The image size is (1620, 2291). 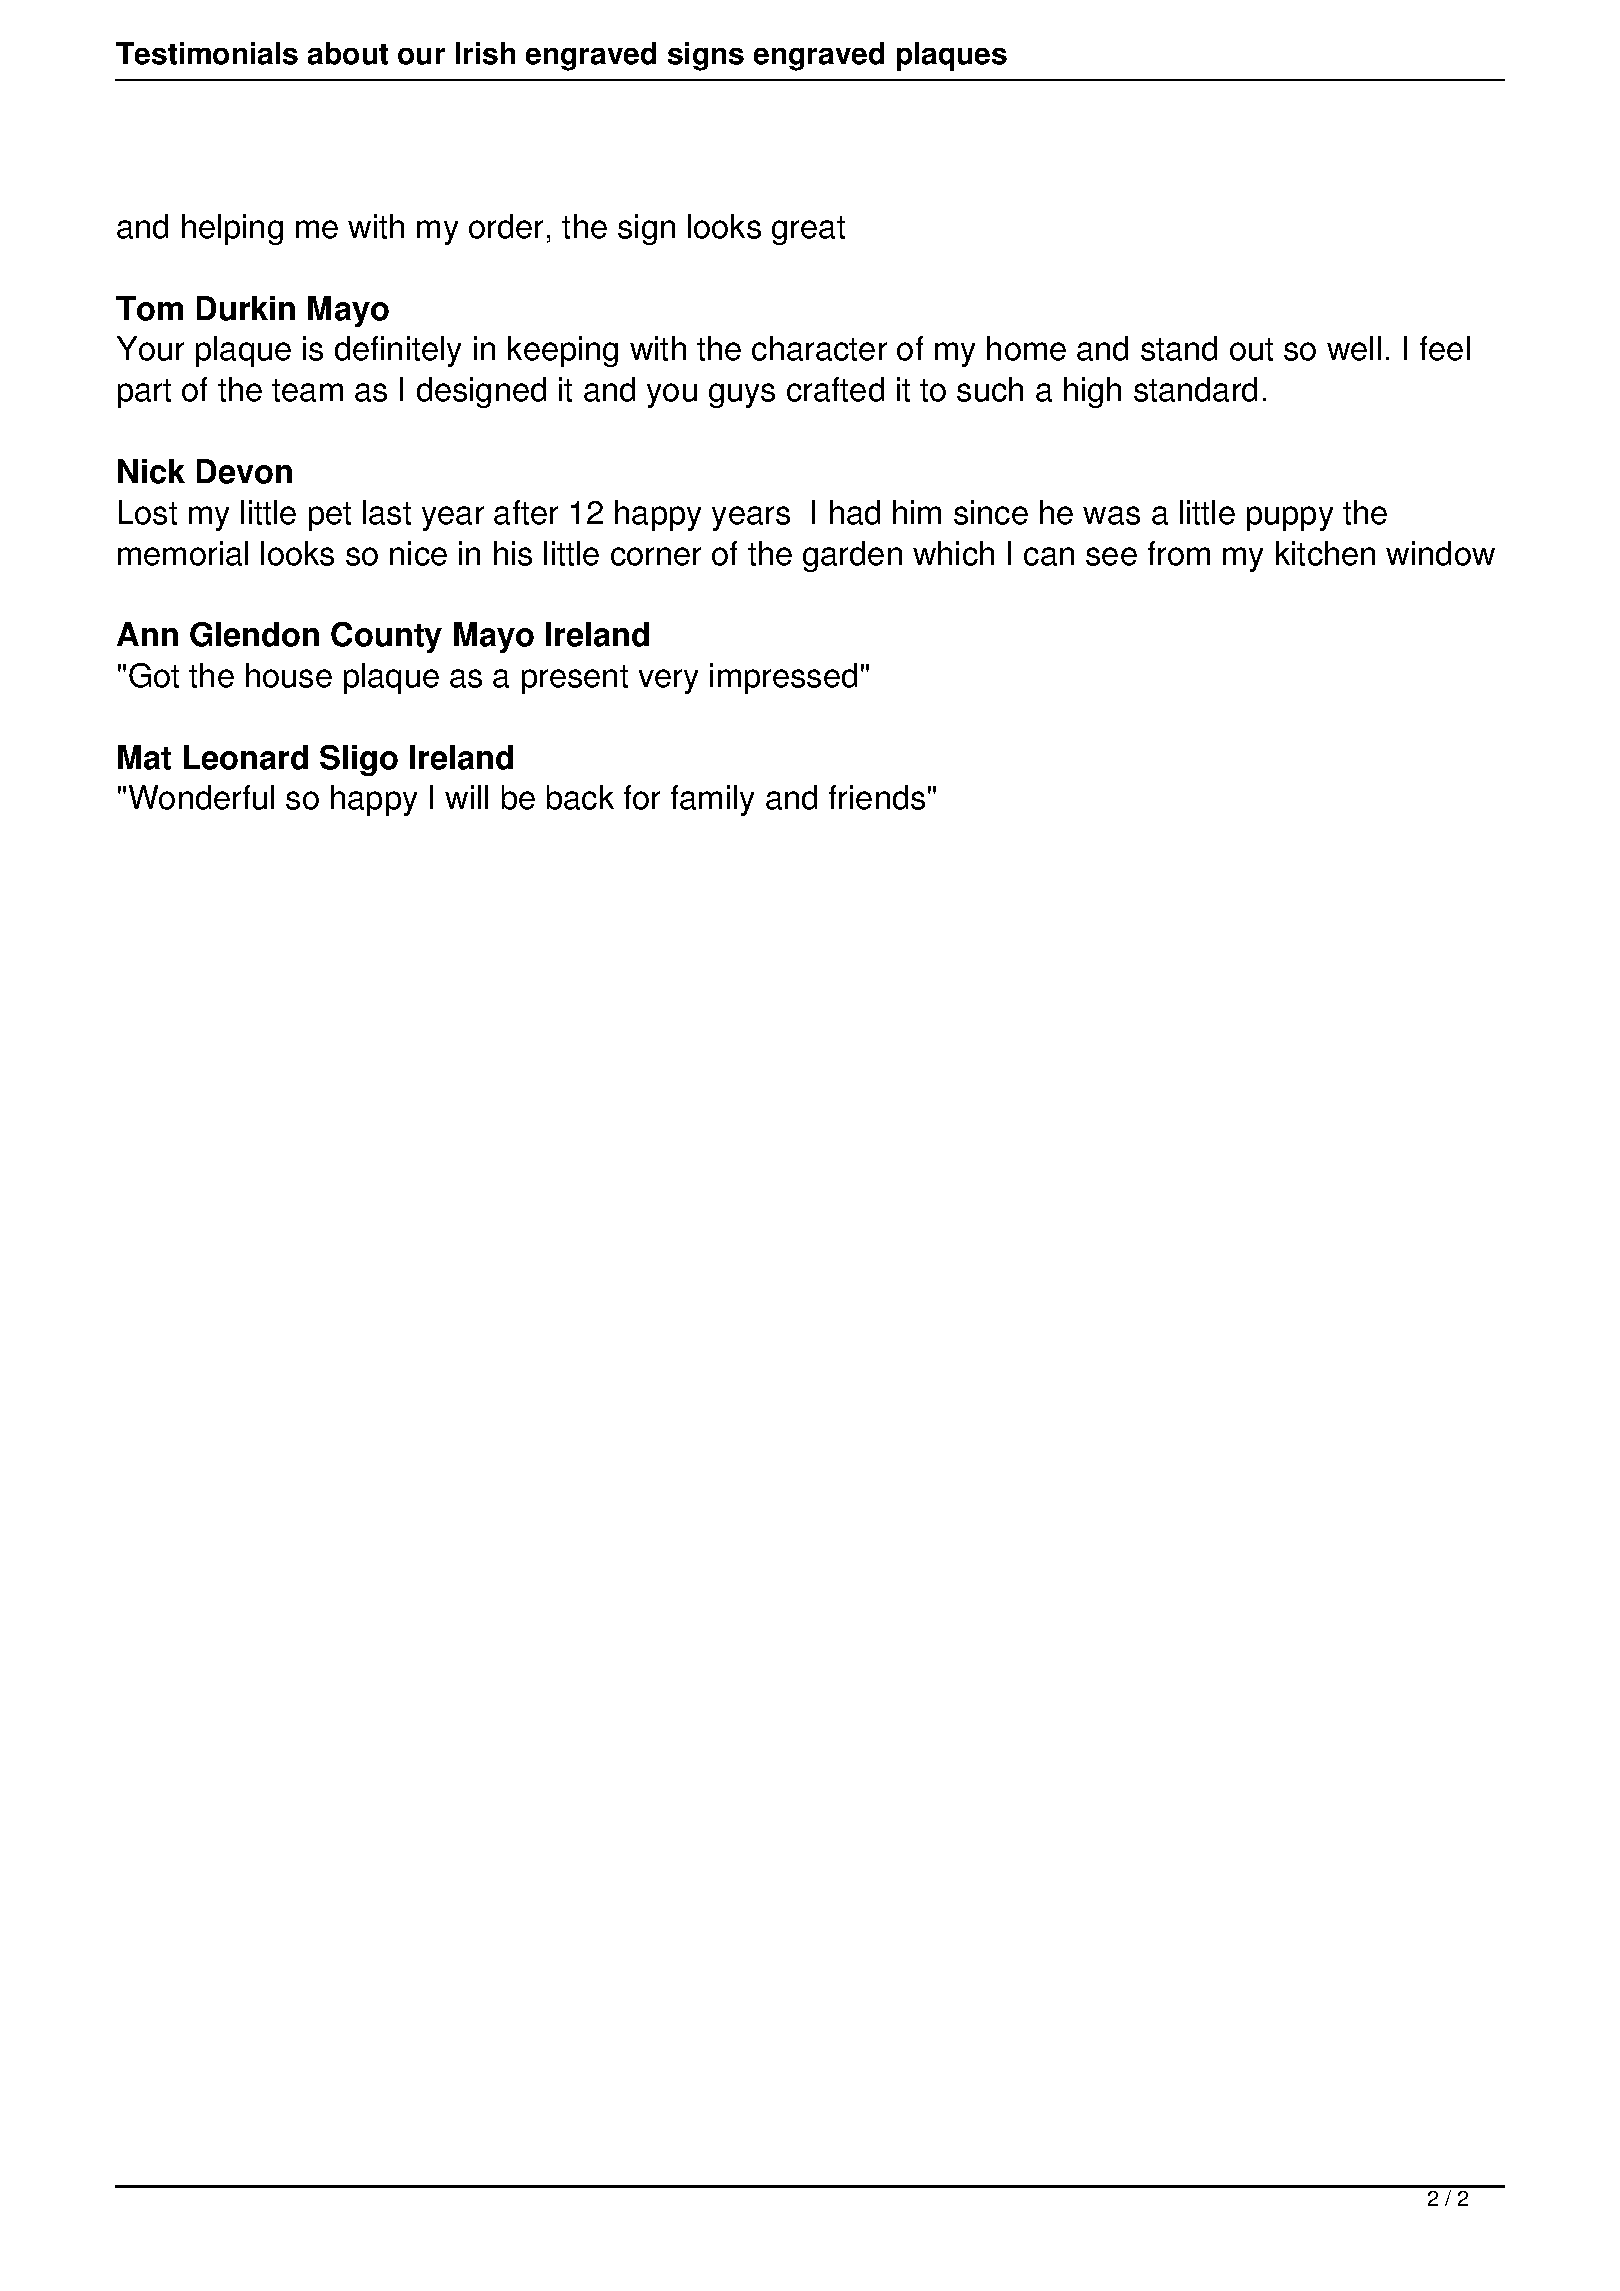 I want to click on family, so click(x=712, y=800).
